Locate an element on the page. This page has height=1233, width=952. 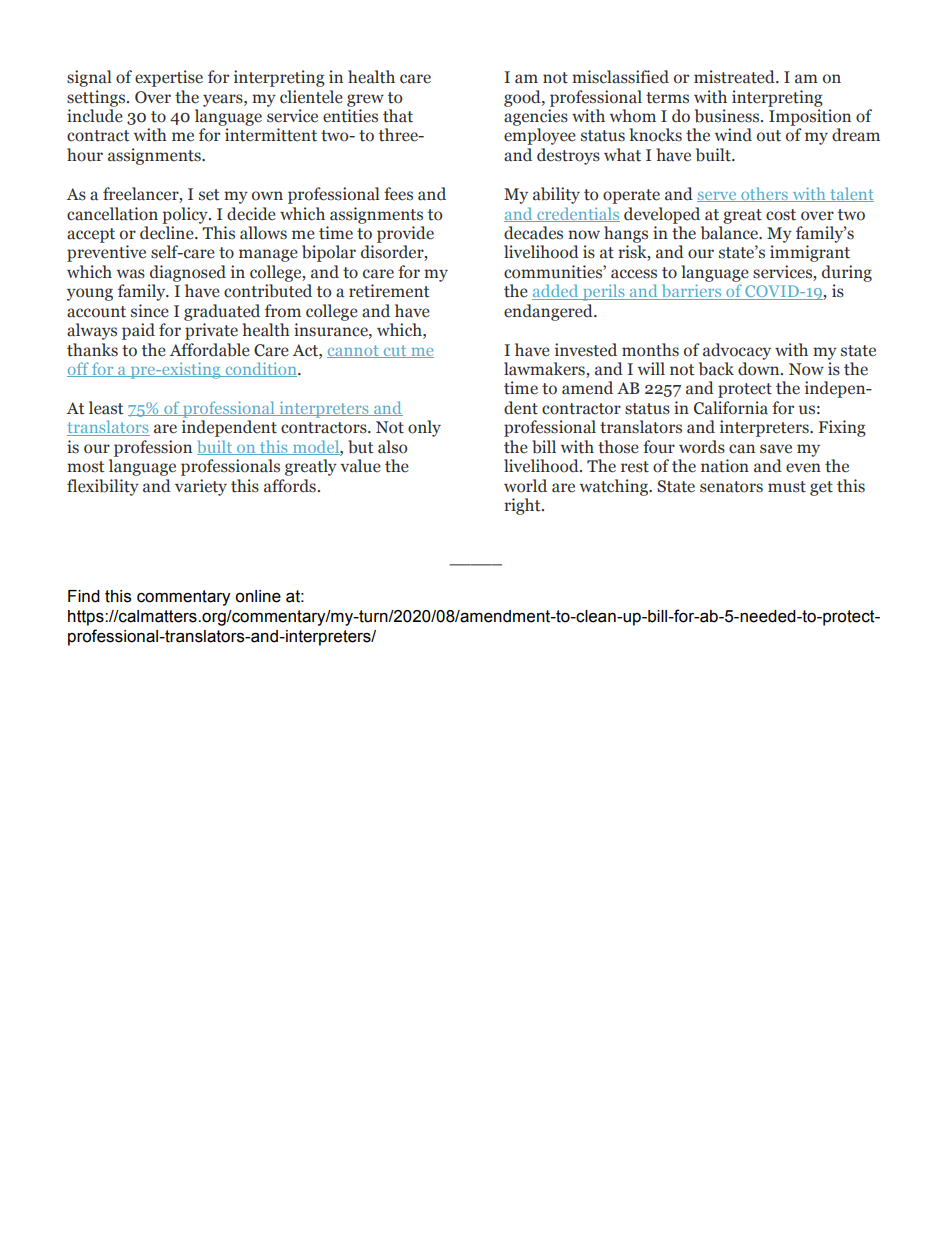
that is located at coordinates (398, 116).
